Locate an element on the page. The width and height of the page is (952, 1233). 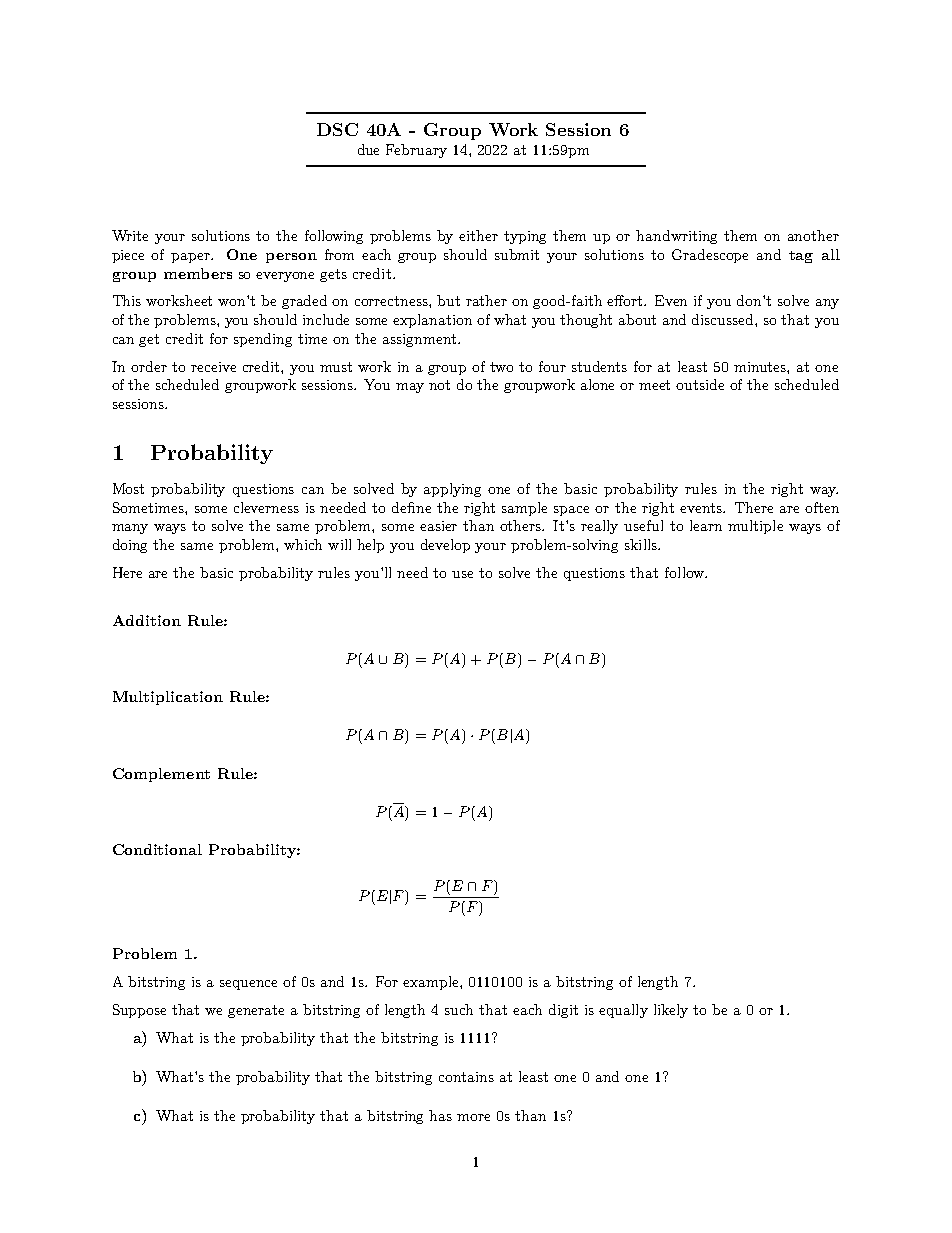
example is located at coordinates (432, 983).
